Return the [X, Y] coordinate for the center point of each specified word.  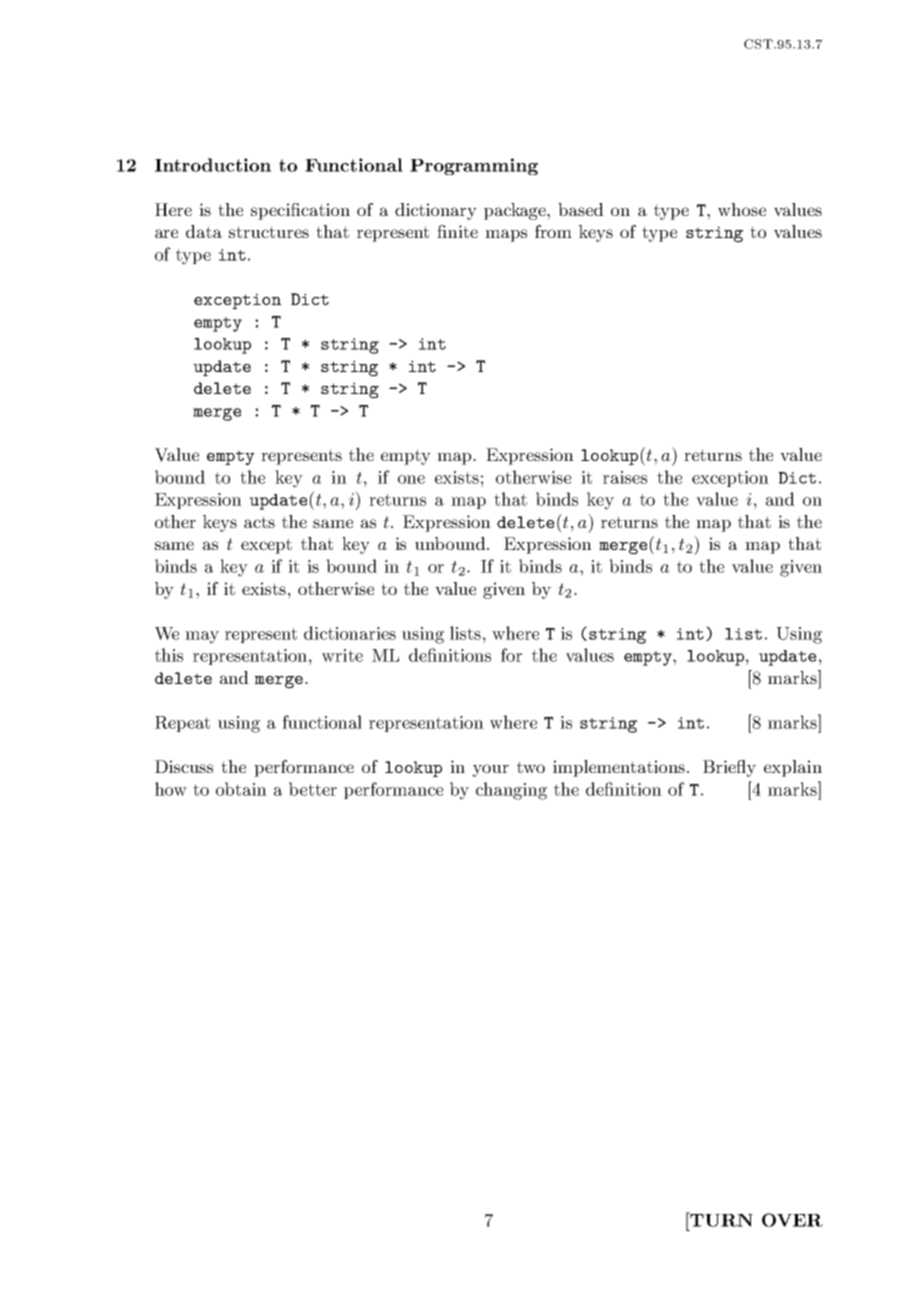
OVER [792, 1220]
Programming [474, 166]
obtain [241, 789]
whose [742, 209]
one [411, 479]
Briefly [729, 768]
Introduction [213, 165]
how [171, 789]
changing [511, 791]
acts [259, 522]
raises [625, 477]
